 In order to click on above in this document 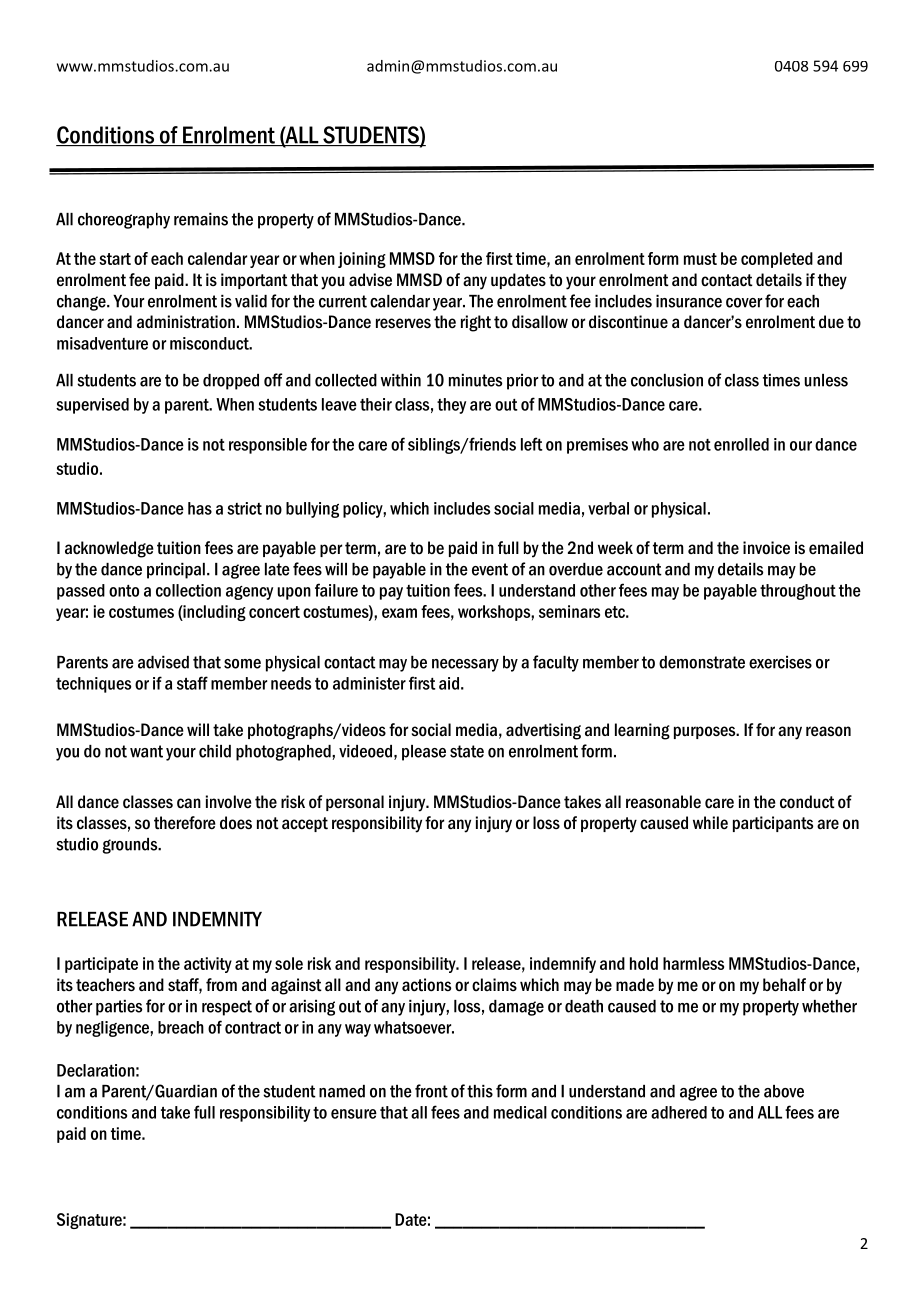, I will do `click(784, 1091)`.
